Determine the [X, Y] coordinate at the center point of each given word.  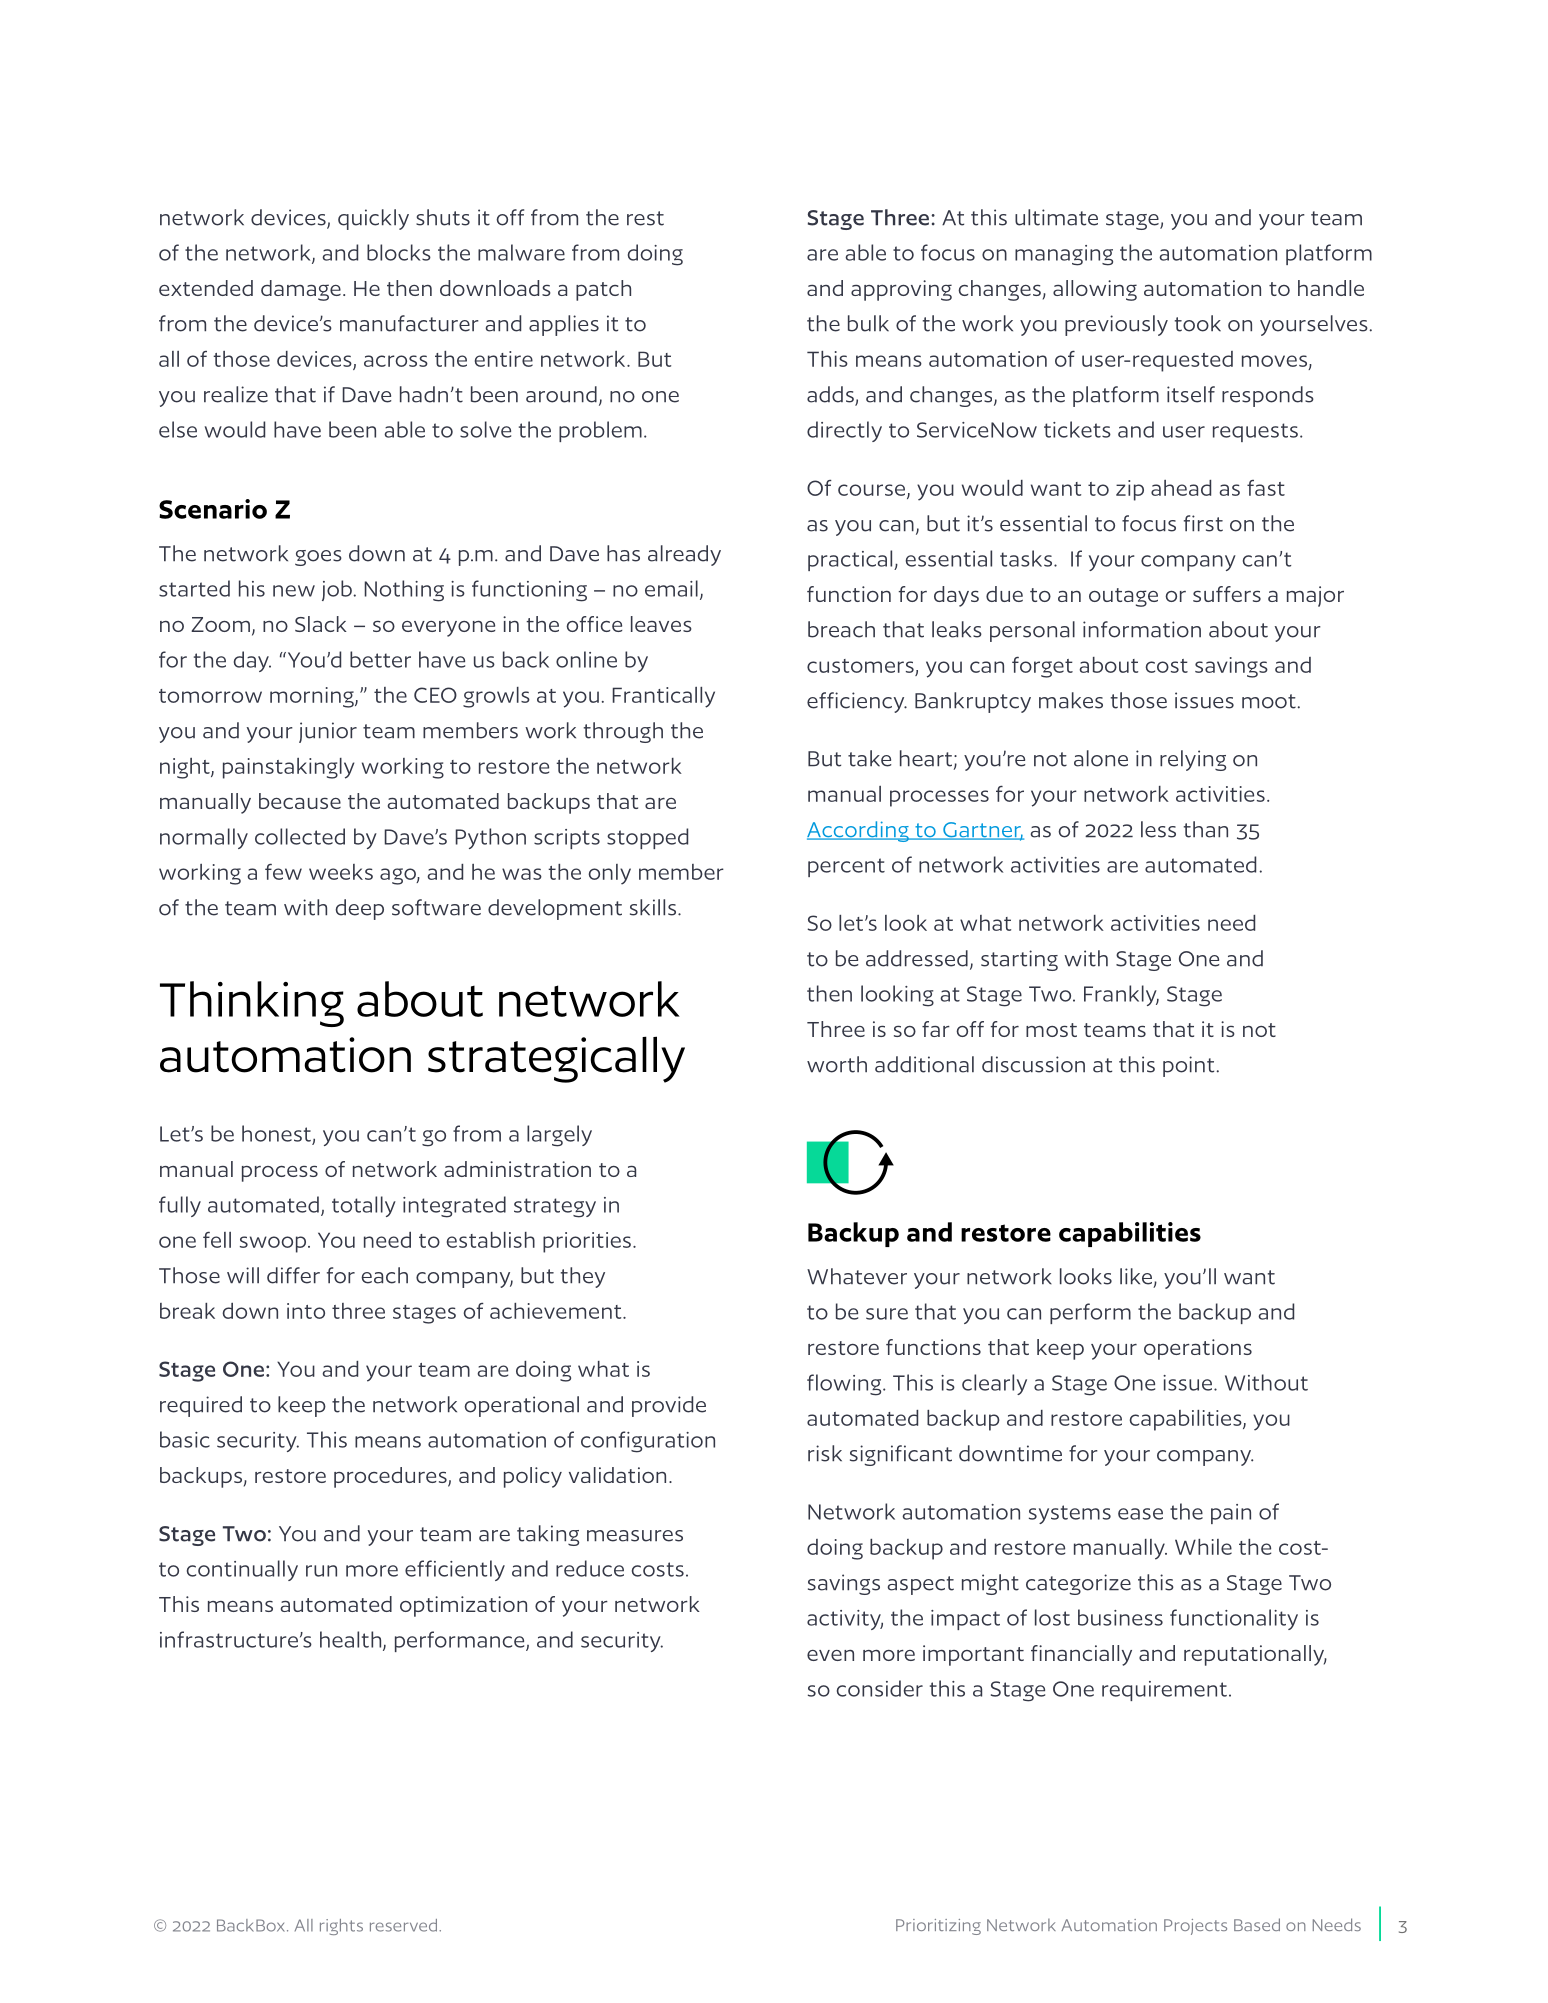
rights [341, 1927]
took [1198, 323]
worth [837, 1064]
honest [276, 1133]
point [1188, 1066]
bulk [868, 323]
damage [301, 290]
